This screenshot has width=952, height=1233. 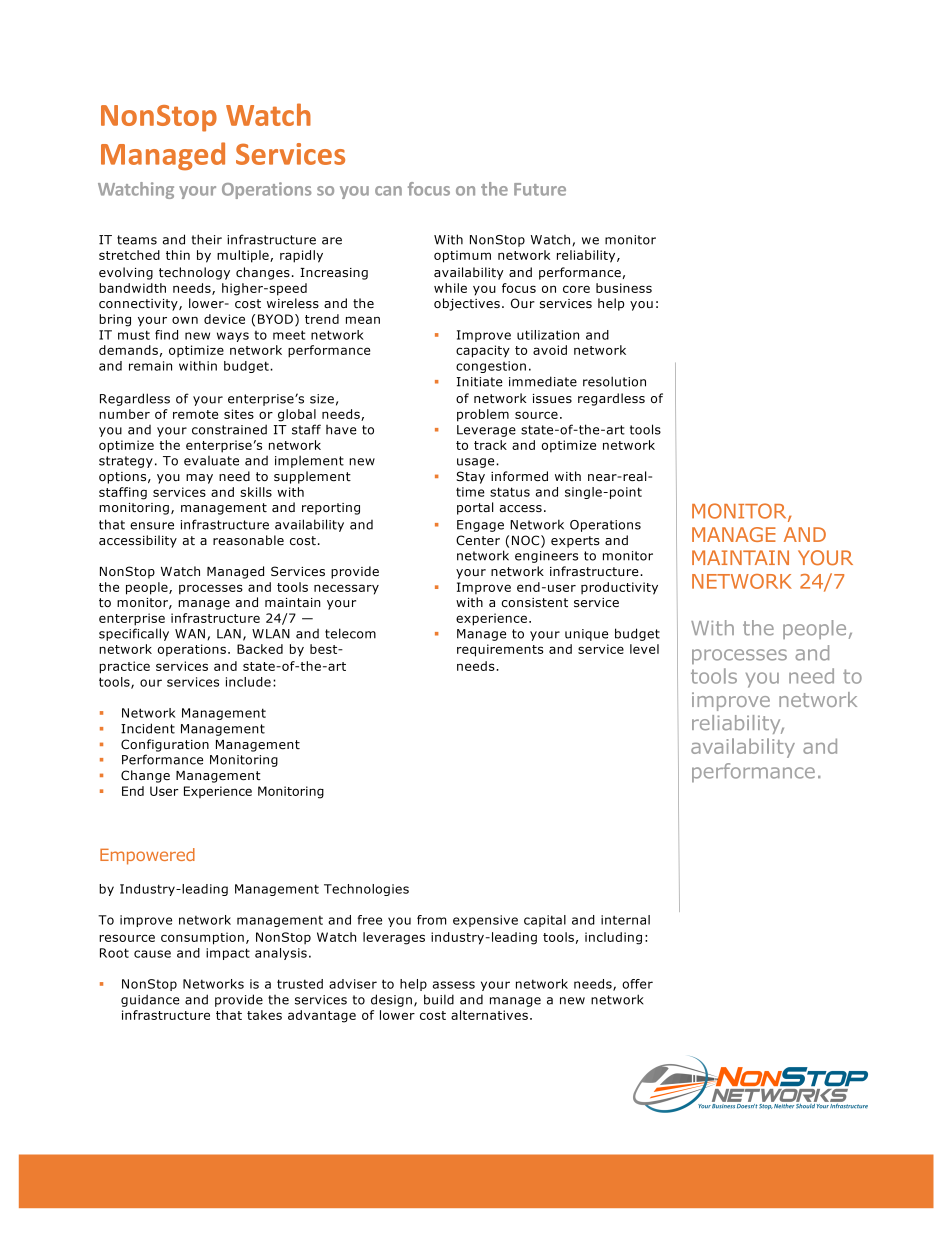 What do you see at coordinates (207, 239) in the screenshot?
I see `their` at bounding box center [207, 239].
